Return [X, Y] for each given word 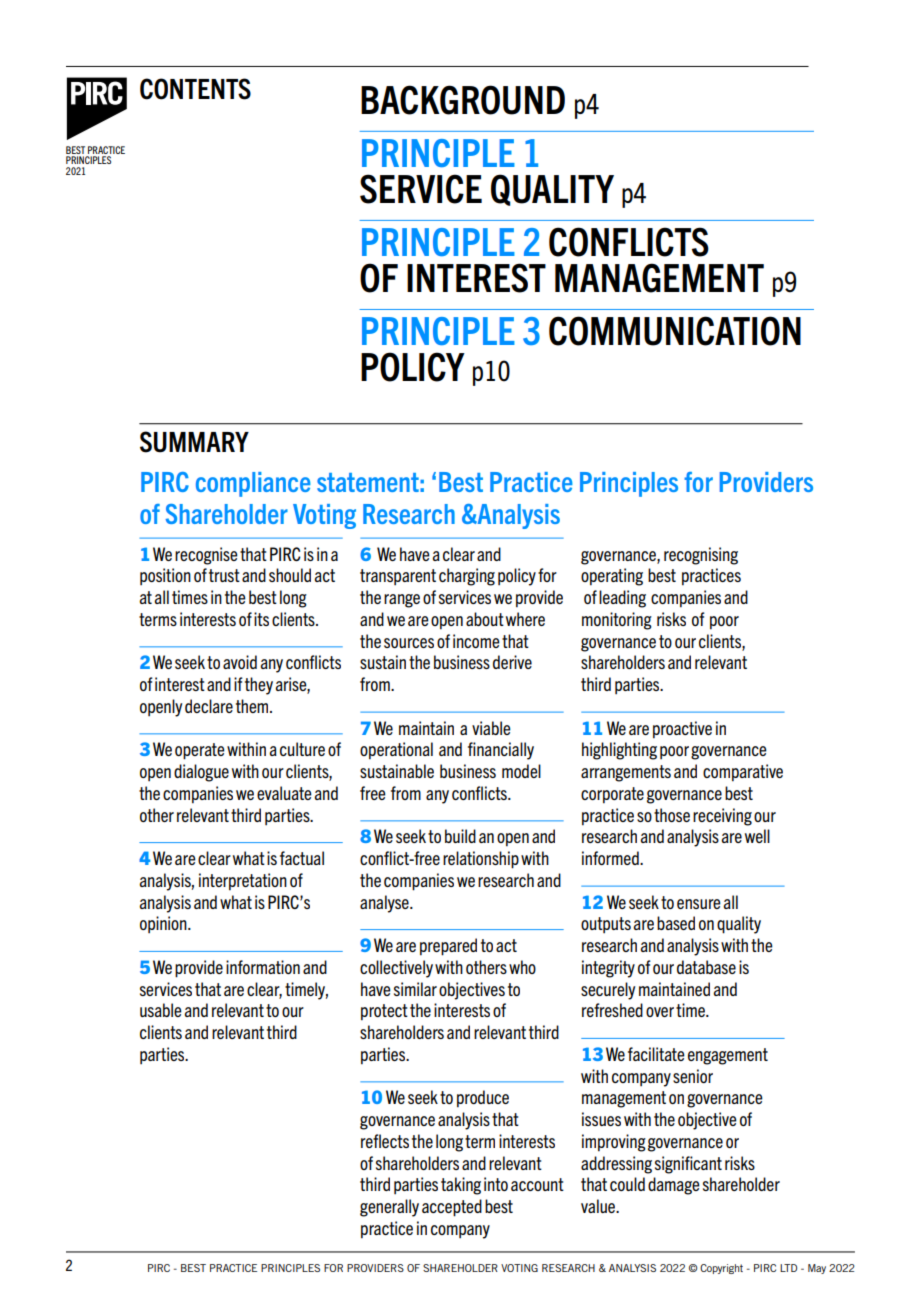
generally [389, 1208]
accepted [452, 1208]
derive [512, 662]
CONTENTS [195, 89]
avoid [240, 662]
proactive [682, 729]
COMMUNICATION [675, 331]
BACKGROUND [463, 100]
